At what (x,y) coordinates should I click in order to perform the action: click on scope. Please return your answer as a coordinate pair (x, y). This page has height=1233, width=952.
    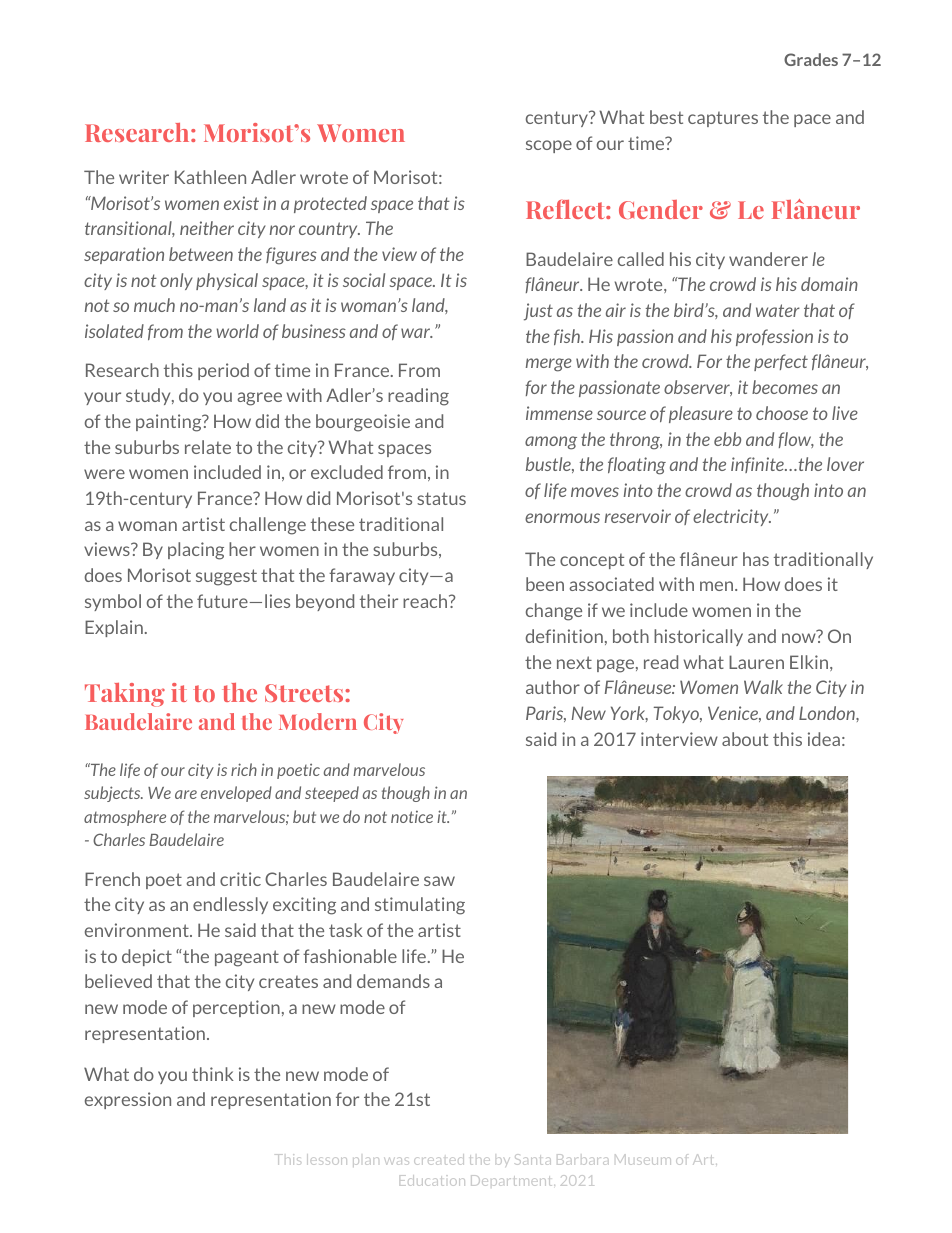
    Looking at the image, I should click on (549, 146).
